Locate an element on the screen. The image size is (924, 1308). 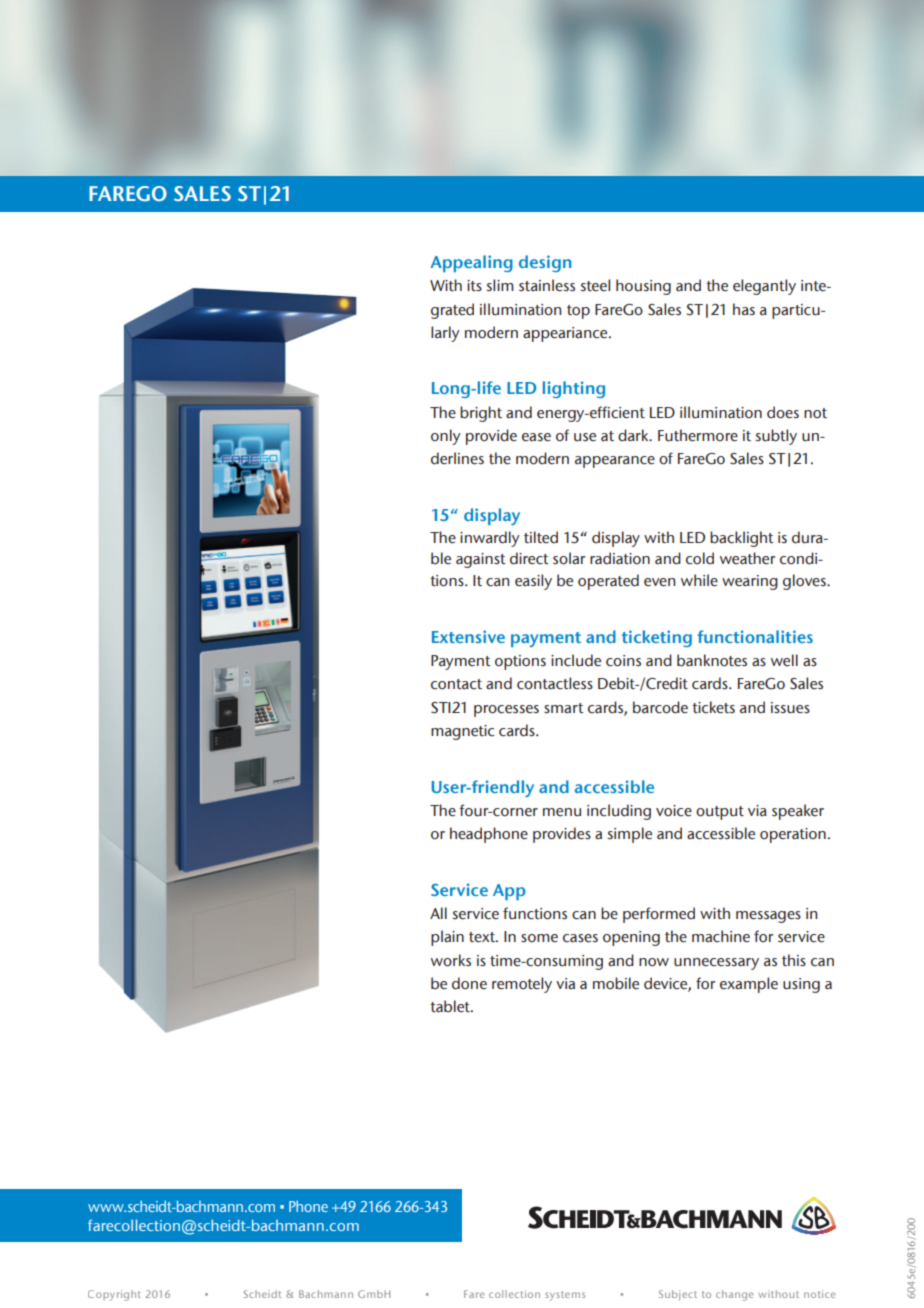
All is located at coordinates (438, 913).
